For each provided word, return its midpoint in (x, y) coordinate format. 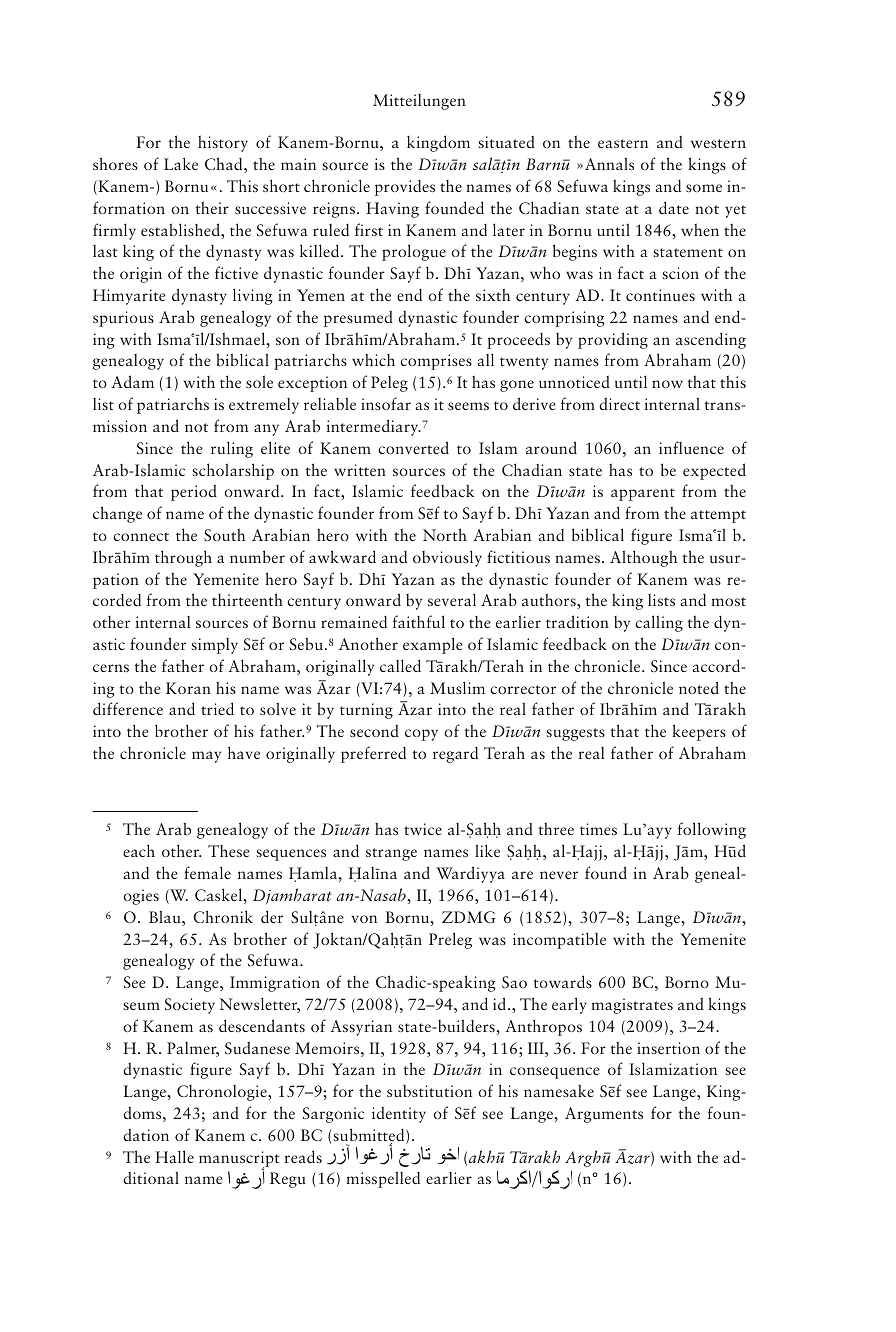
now (667, 384)
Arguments (604, 1115)
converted (413, 447)
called (400, 665)
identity (399, 1115)
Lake (181, 163)
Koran (188, 688)
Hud (730, 850)
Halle (174, 1156)
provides (405, 188)
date (674, 207)
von (364, 919)
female (207, 872)
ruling (232, 449)
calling (659, 623)
